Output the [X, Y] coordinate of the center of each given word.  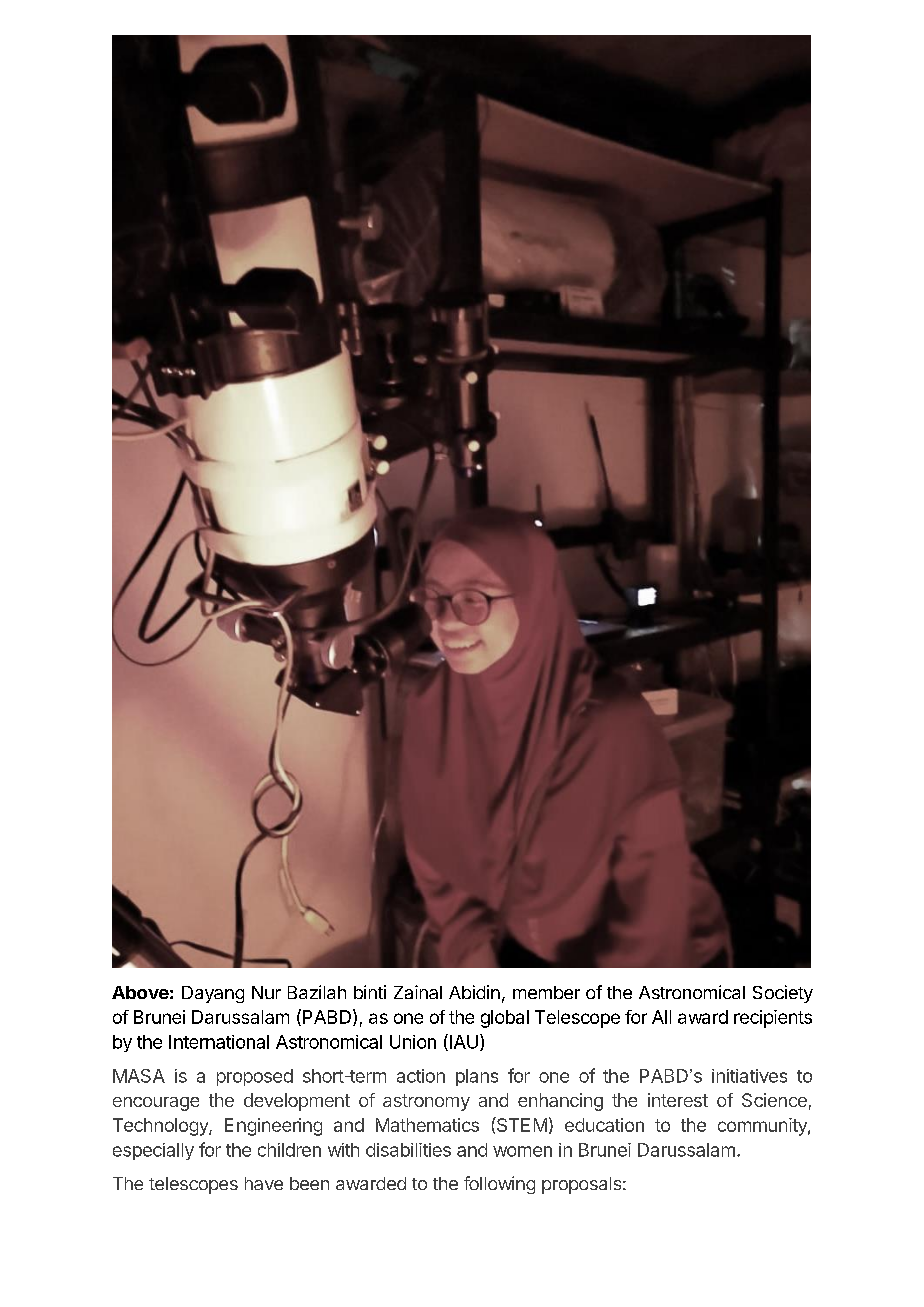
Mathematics [427, 1125]
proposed [255, 1077]
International [219, 1042]
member [546, 992]
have [264, 1183]
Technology [161, 1127]
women [522, 1151]
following [499, 1185]
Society [783, 994]
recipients [773, 1019]
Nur [266, 992]
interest [678, 1100]
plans [477, 1077]
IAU [462, 1042]
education [604, 1125]
